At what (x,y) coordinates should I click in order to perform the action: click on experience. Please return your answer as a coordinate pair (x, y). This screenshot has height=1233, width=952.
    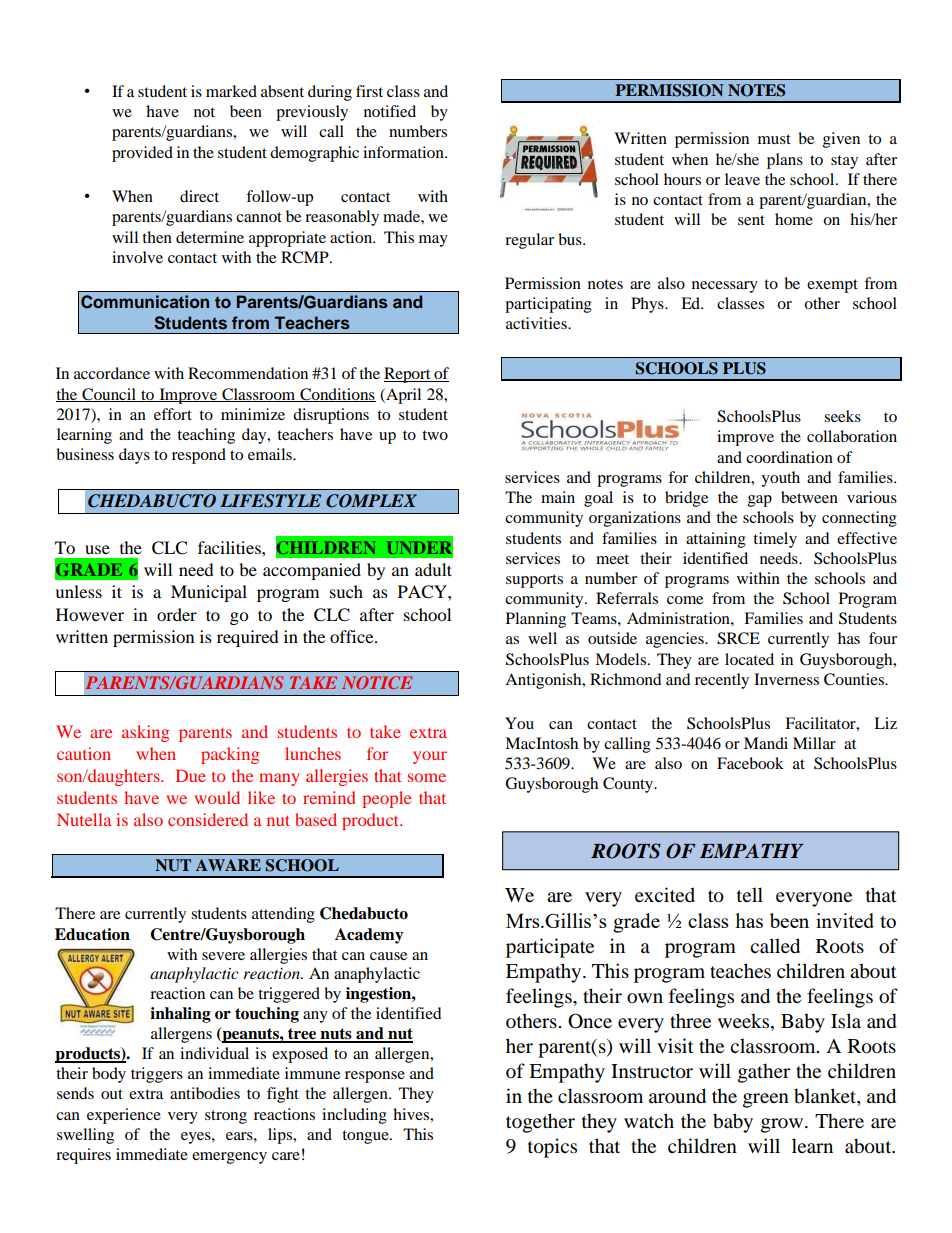
    Looking at the image, I should click on (124, 1116).
